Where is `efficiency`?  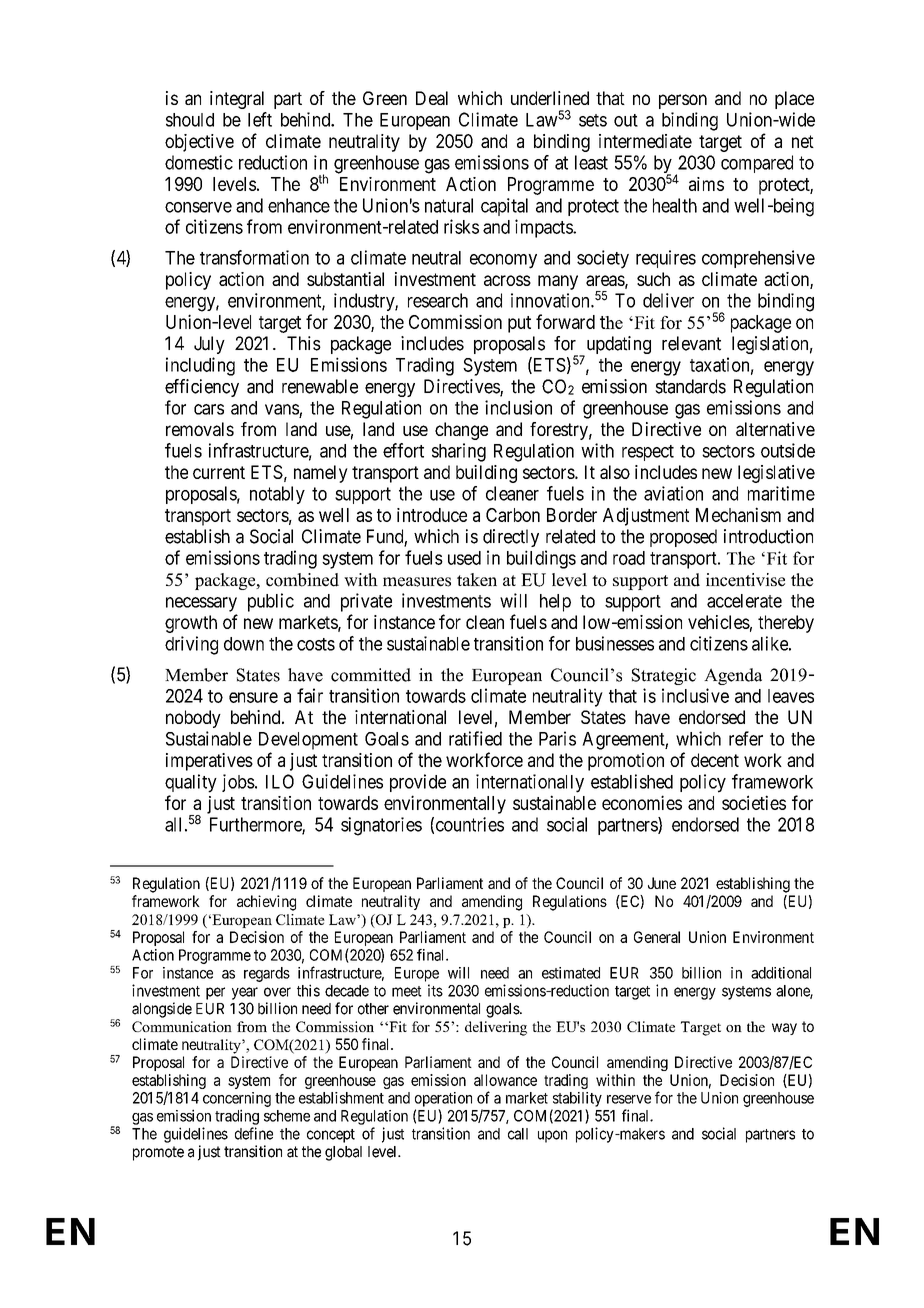 efficiency is located at coordinates (202, 388).
